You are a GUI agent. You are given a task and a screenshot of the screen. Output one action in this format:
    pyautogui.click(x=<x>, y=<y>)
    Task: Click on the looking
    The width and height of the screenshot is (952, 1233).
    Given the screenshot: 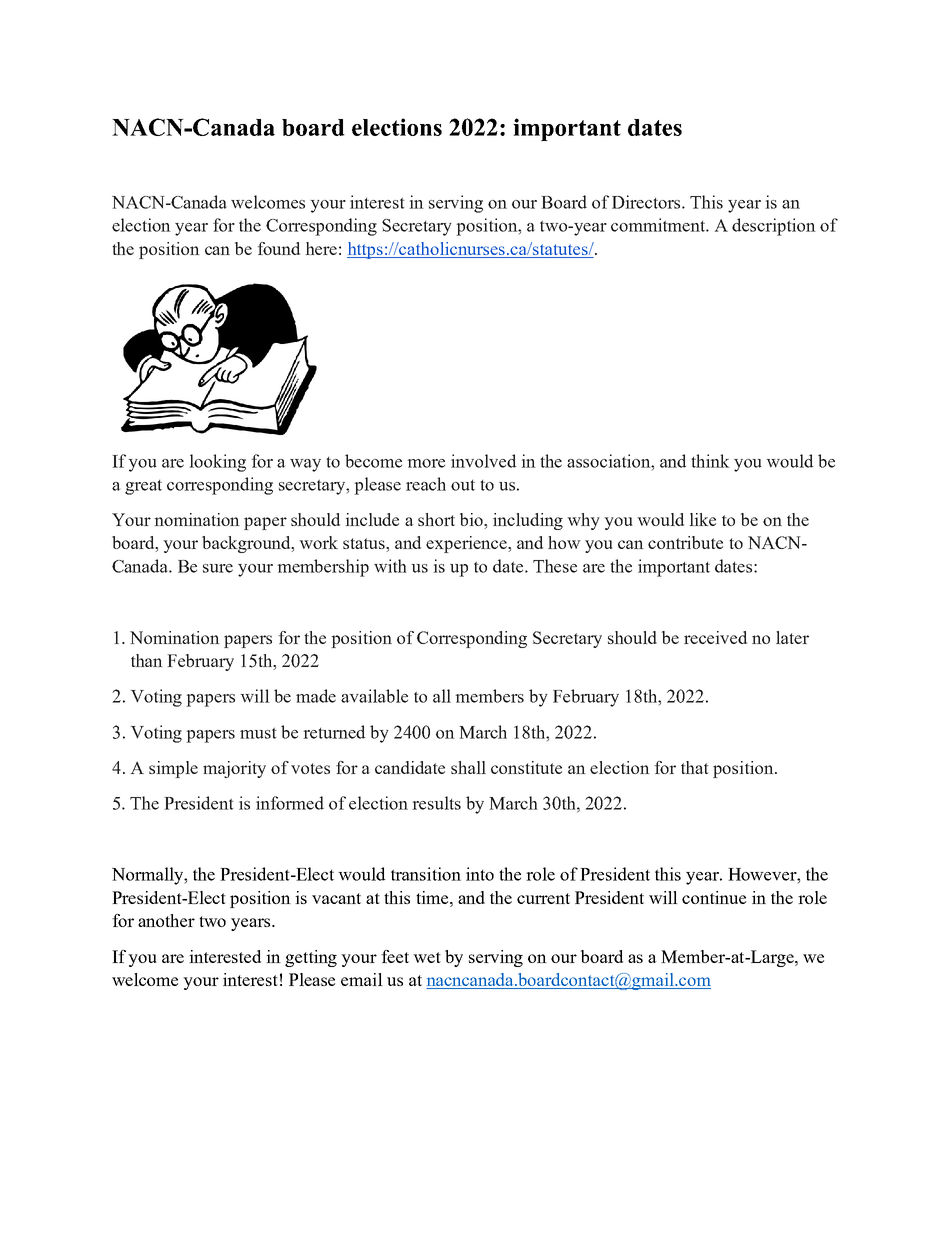 What is the action you would take?
    pyautogui.click(x=217, y=463)
